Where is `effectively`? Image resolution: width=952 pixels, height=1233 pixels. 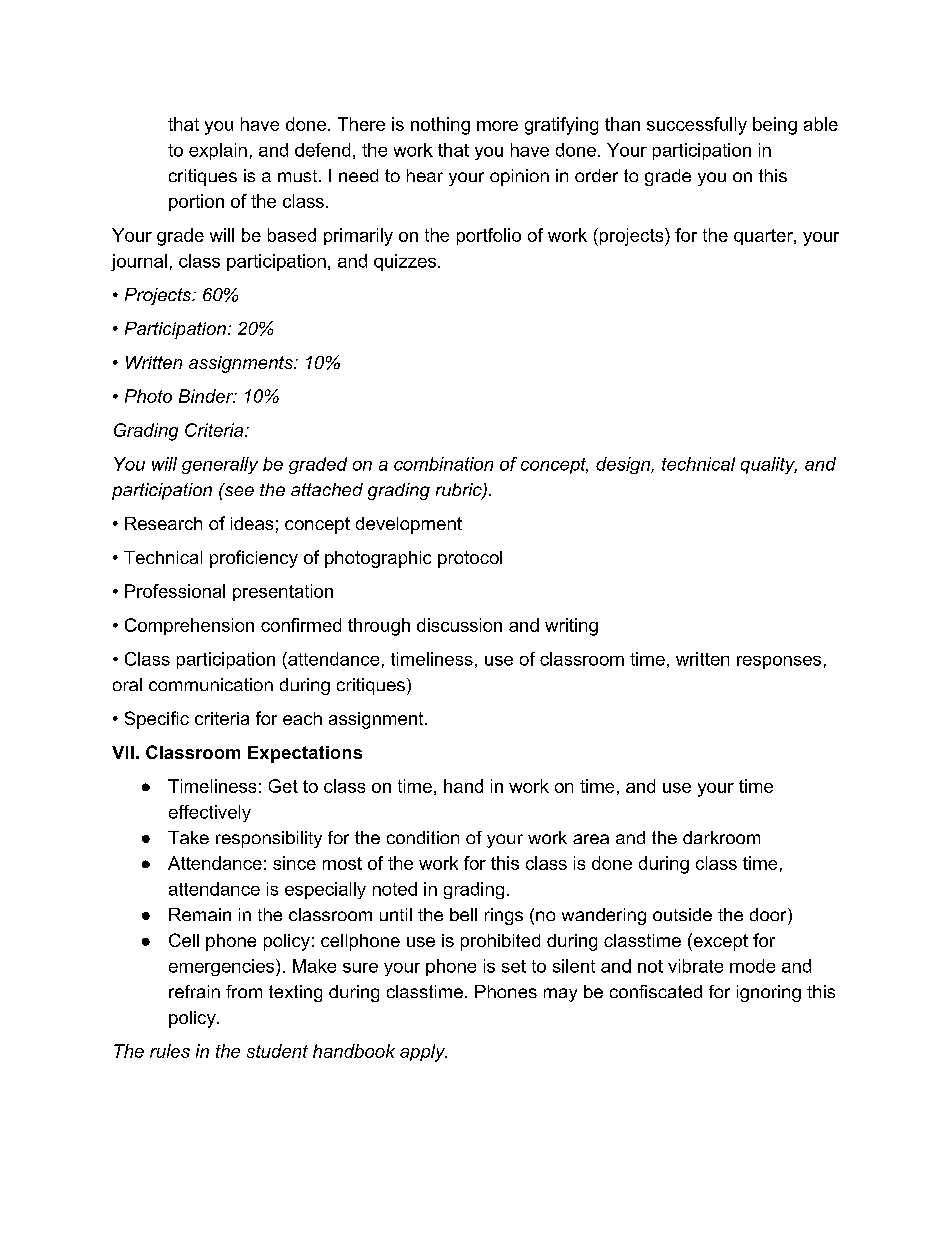
effectively is located at coordinates (210, 813).
